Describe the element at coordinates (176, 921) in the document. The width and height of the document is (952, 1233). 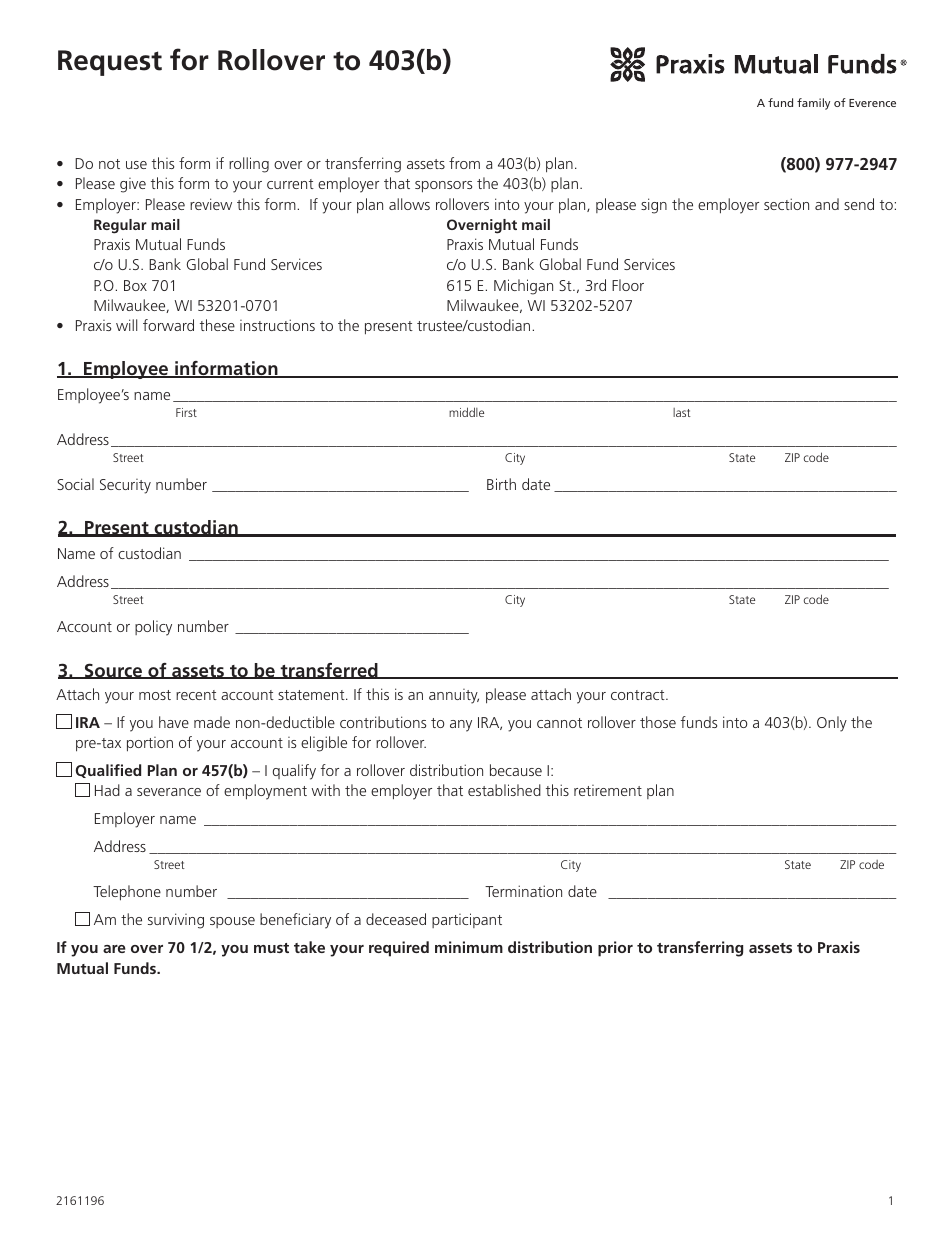
I see `surviving` at that location.
